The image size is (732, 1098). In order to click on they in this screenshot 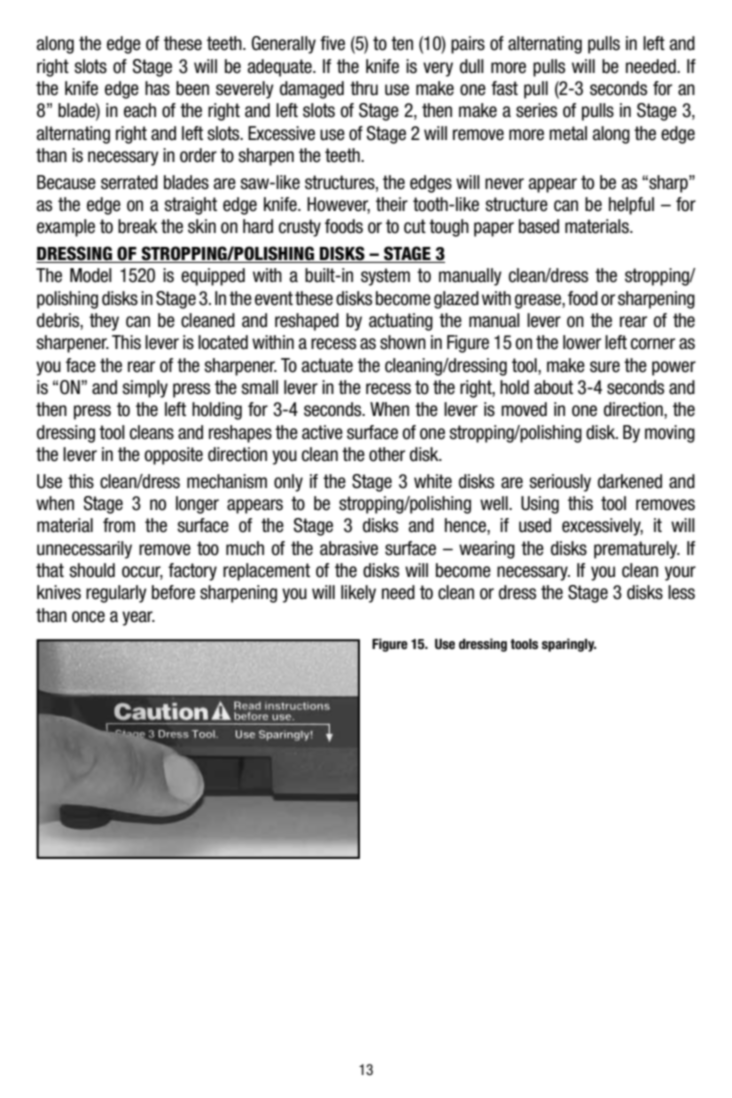, I will do `click(104, 322)`.
